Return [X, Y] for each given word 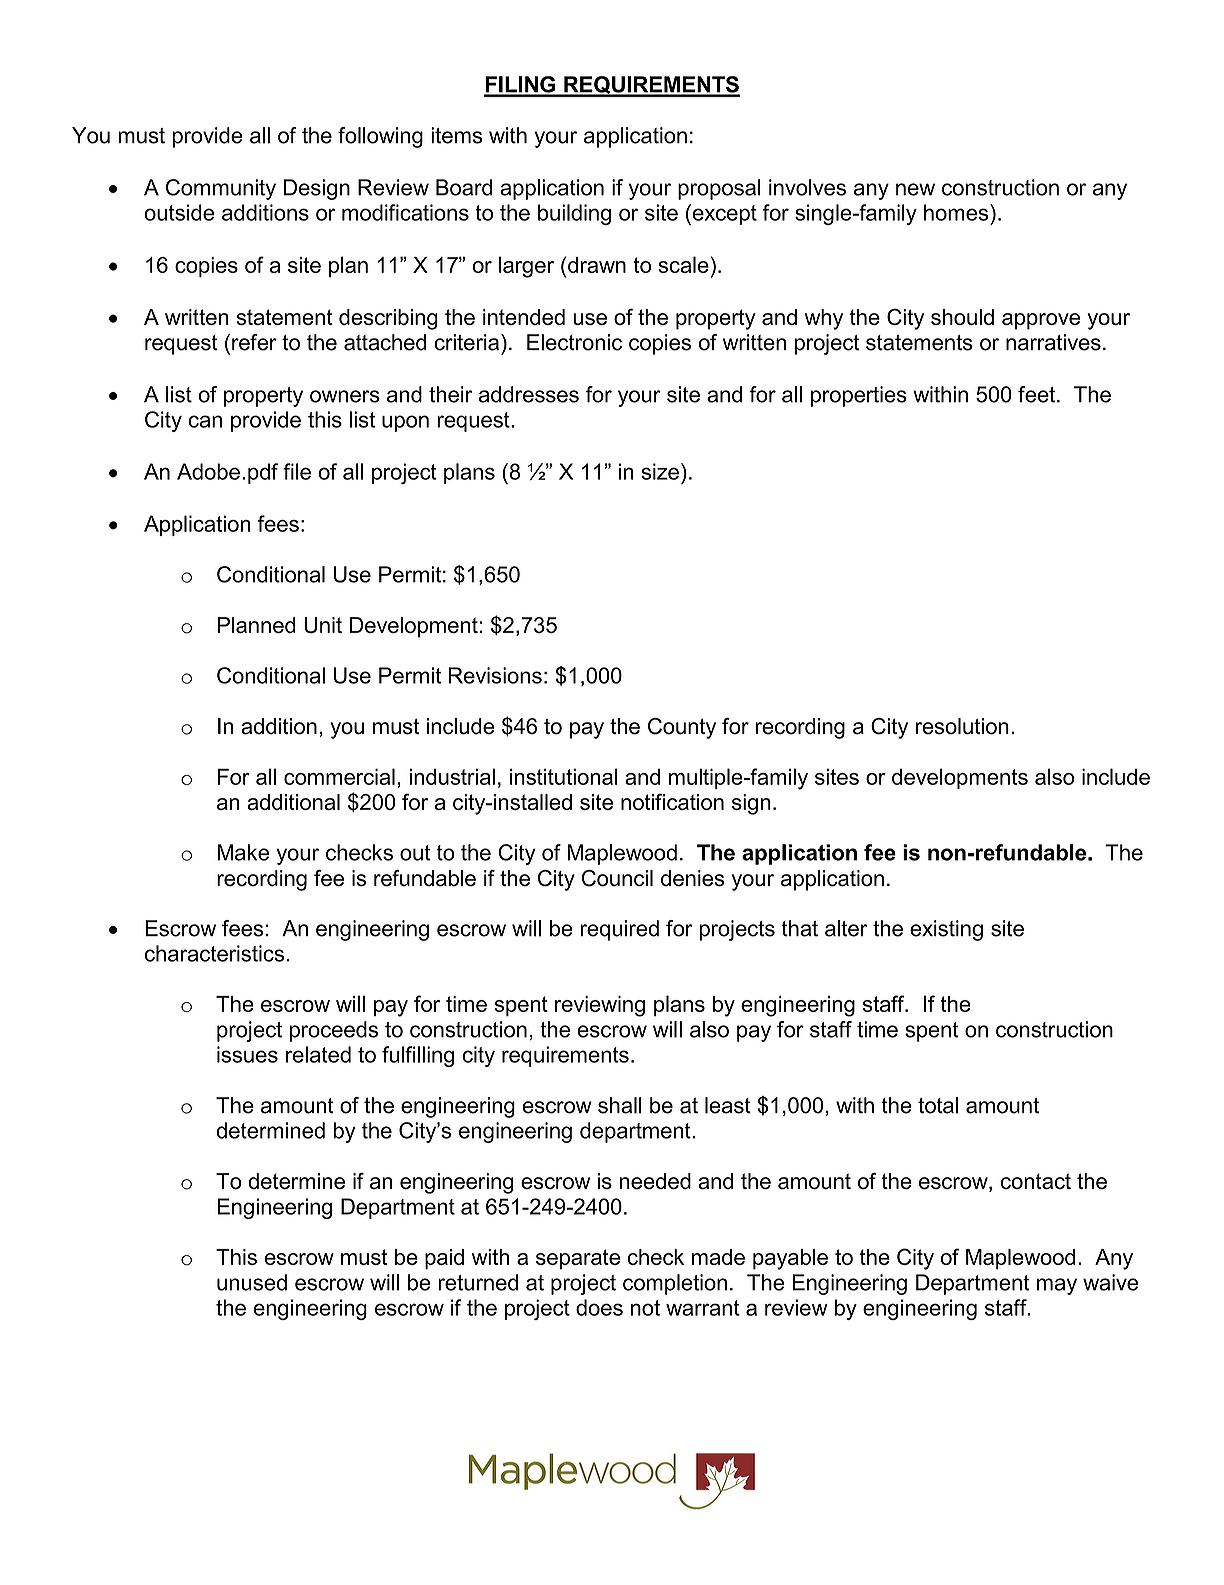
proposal [719, 189]
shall [620, 1105]
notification [672, 801]
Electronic [574, 342]
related [318, 1054]
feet [1036, 394]
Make [243, 852]
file [297, 471]
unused [252, 1282]
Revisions [495, 675]
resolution [962, 726]
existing [946, 930]
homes [957, 212]
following [380, 137]
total [938, 1105]
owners [345, 396]
